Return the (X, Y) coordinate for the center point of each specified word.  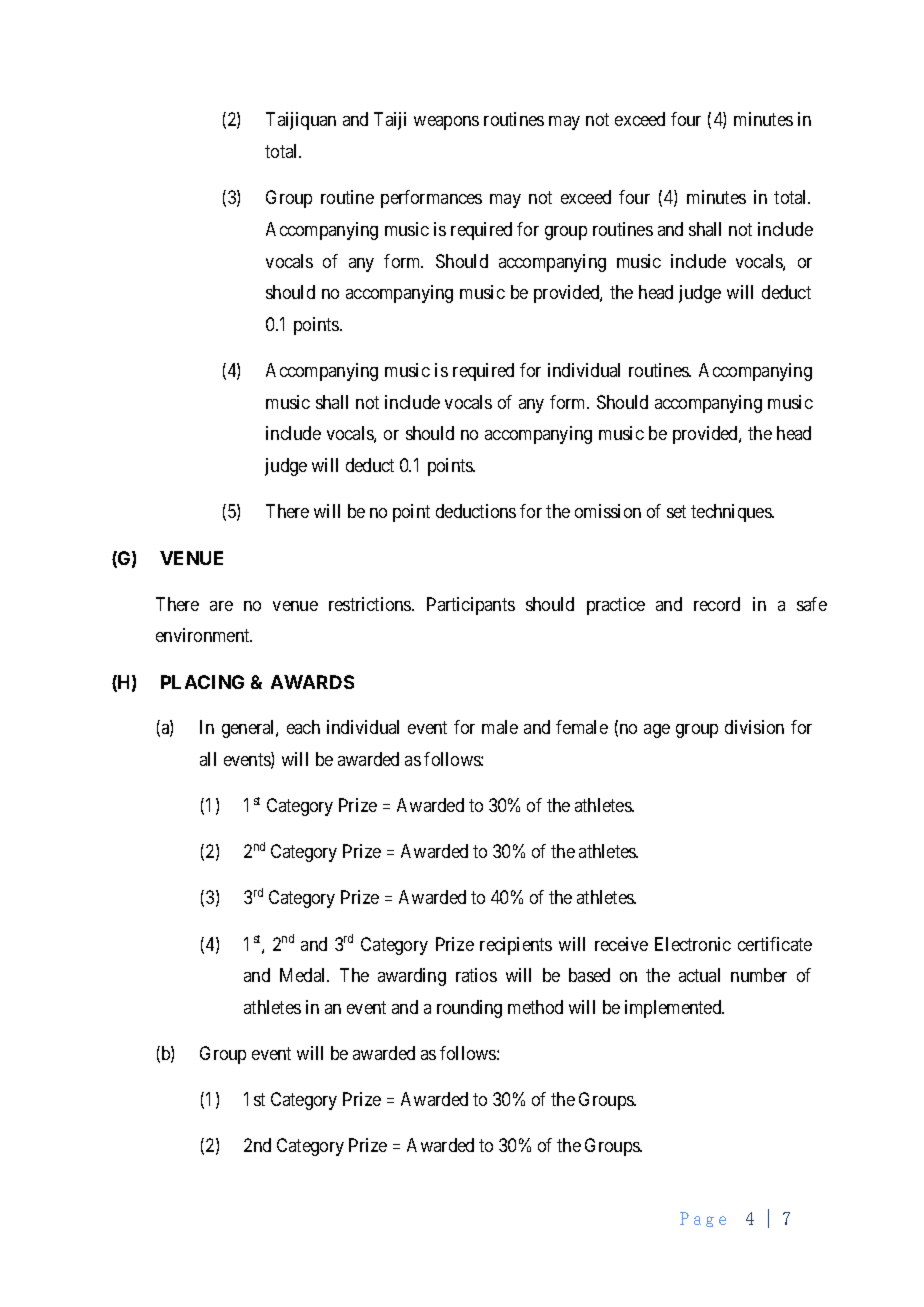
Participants (471, 606)
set (676, 511)
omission (608, 511)
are (221, 606)
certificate (775, 944)
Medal (304, 975)
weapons (446, 123)
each (303, 727)
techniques (732, 513)
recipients (516, 946)
